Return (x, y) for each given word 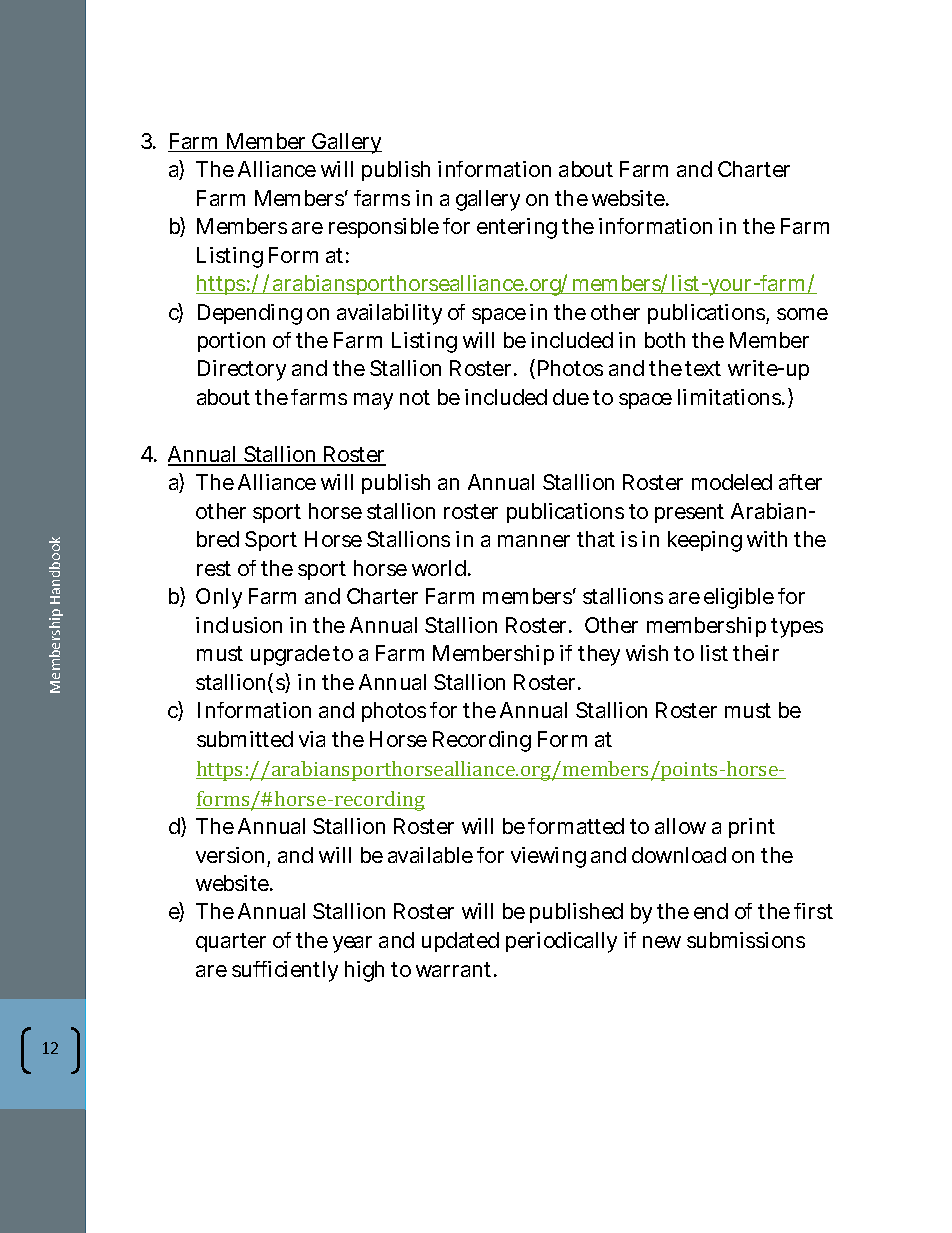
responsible (384, 228)
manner (534, 541)
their (756, 653)
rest (214, 568)
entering (517, 228)
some (802, 314)
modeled (732, 482)
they (599, 655)
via (312, 739)
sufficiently (285, 971)
